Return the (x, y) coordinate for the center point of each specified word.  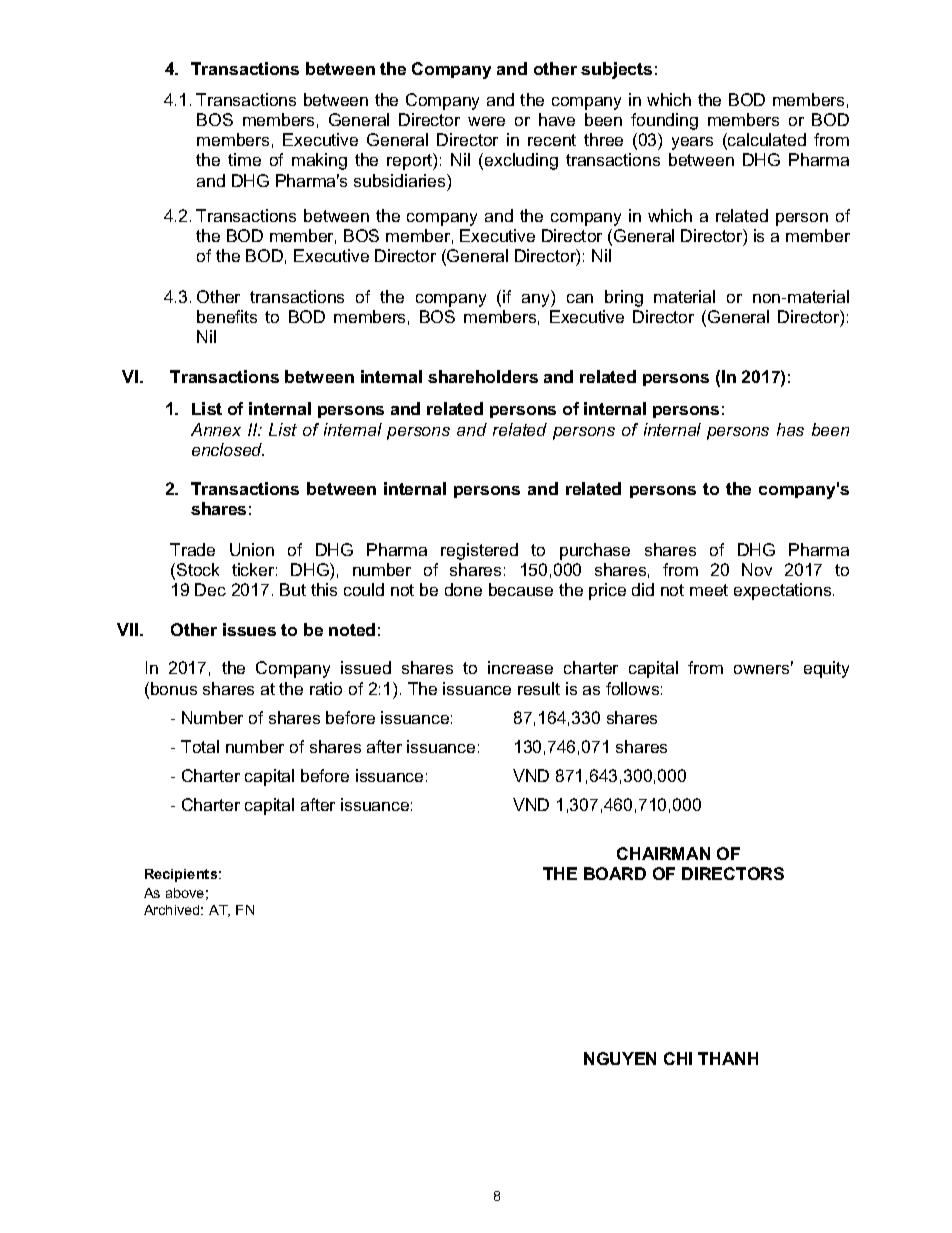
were (486, 121)
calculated (766, 141)
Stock (198, 569)
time (244, 159)
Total (200, 746)
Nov (757, 569)
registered (479, 551)
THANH (728, 1058)
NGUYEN (620, 1058)
